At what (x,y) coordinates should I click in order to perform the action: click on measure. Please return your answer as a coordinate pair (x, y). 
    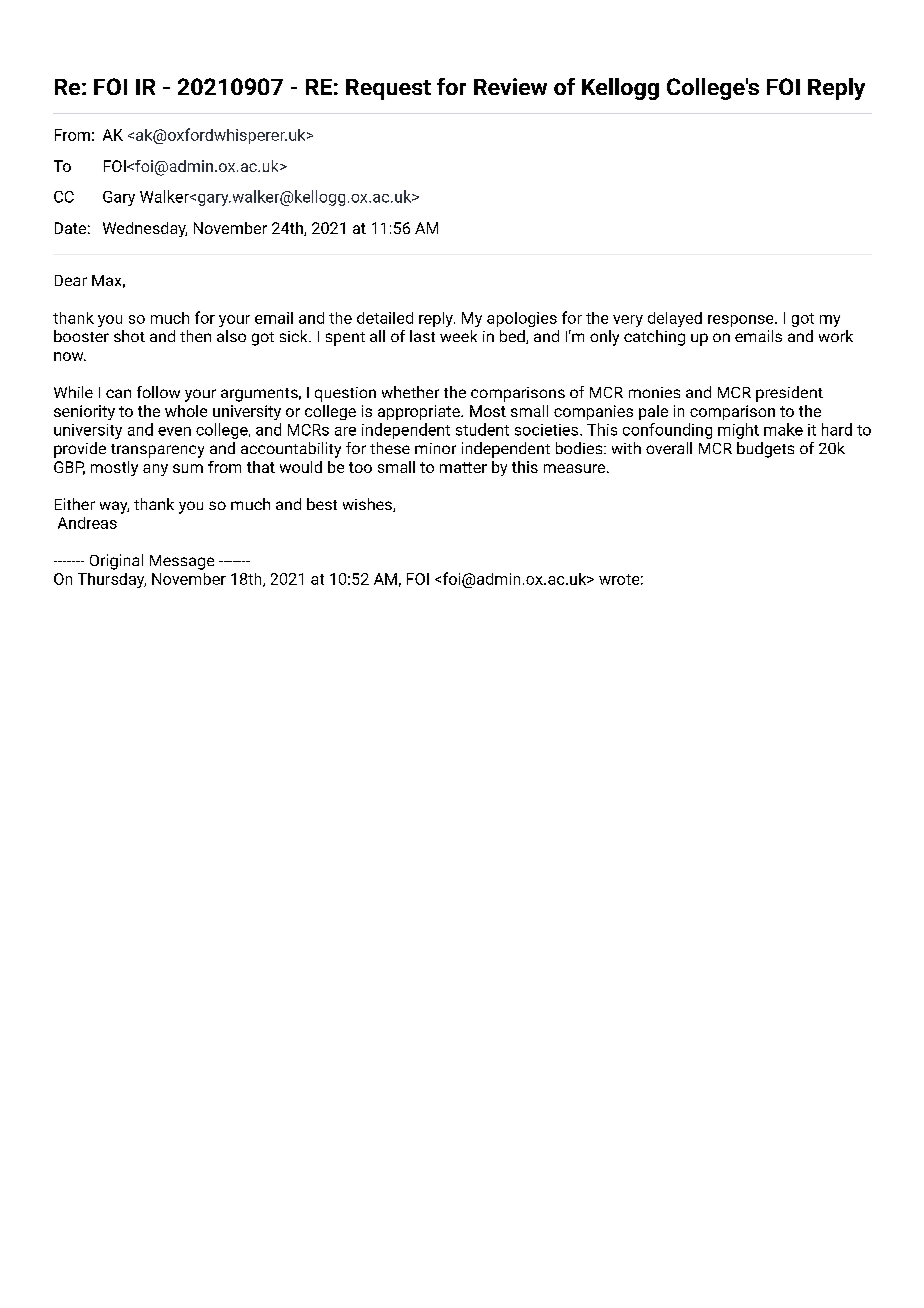
    Looking at the image, I should click on (576, 468).
